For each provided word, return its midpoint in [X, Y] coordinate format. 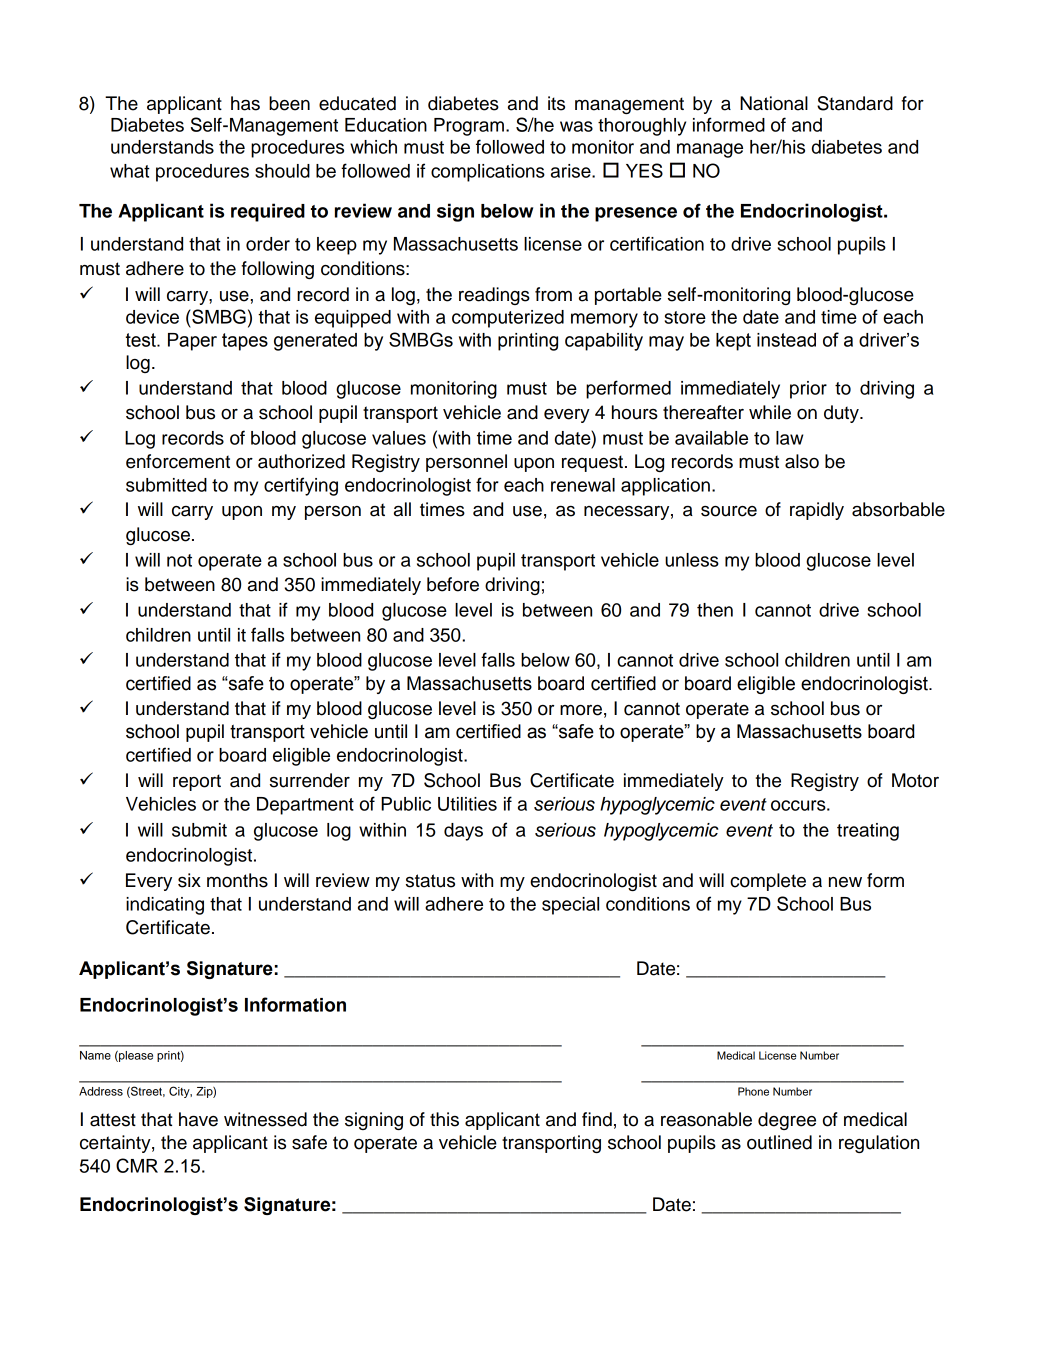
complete [768, 882]
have [198, 1119]
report [197, 782]
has [245, 103]
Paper [192, 342]
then [715, 610]
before [453, 584]
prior [808, 390]
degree [787, 1121]
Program [469, 127]
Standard [855, 103]
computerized [508, 319]
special [570, 906]
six [189, 880]
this [444, 1119]
